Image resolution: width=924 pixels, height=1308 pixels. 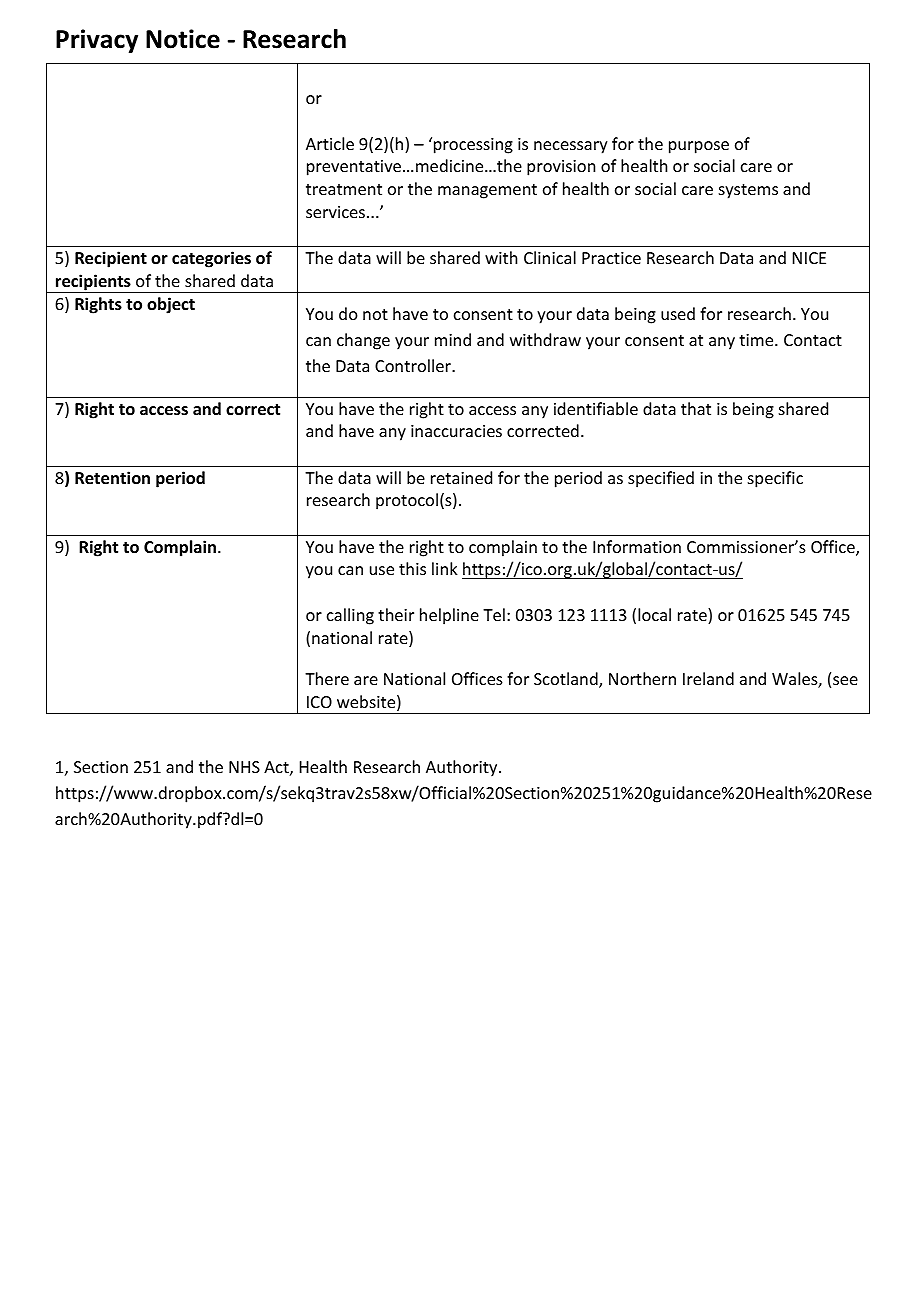 I want to click on Scotland, so click(x=567, y=680).
